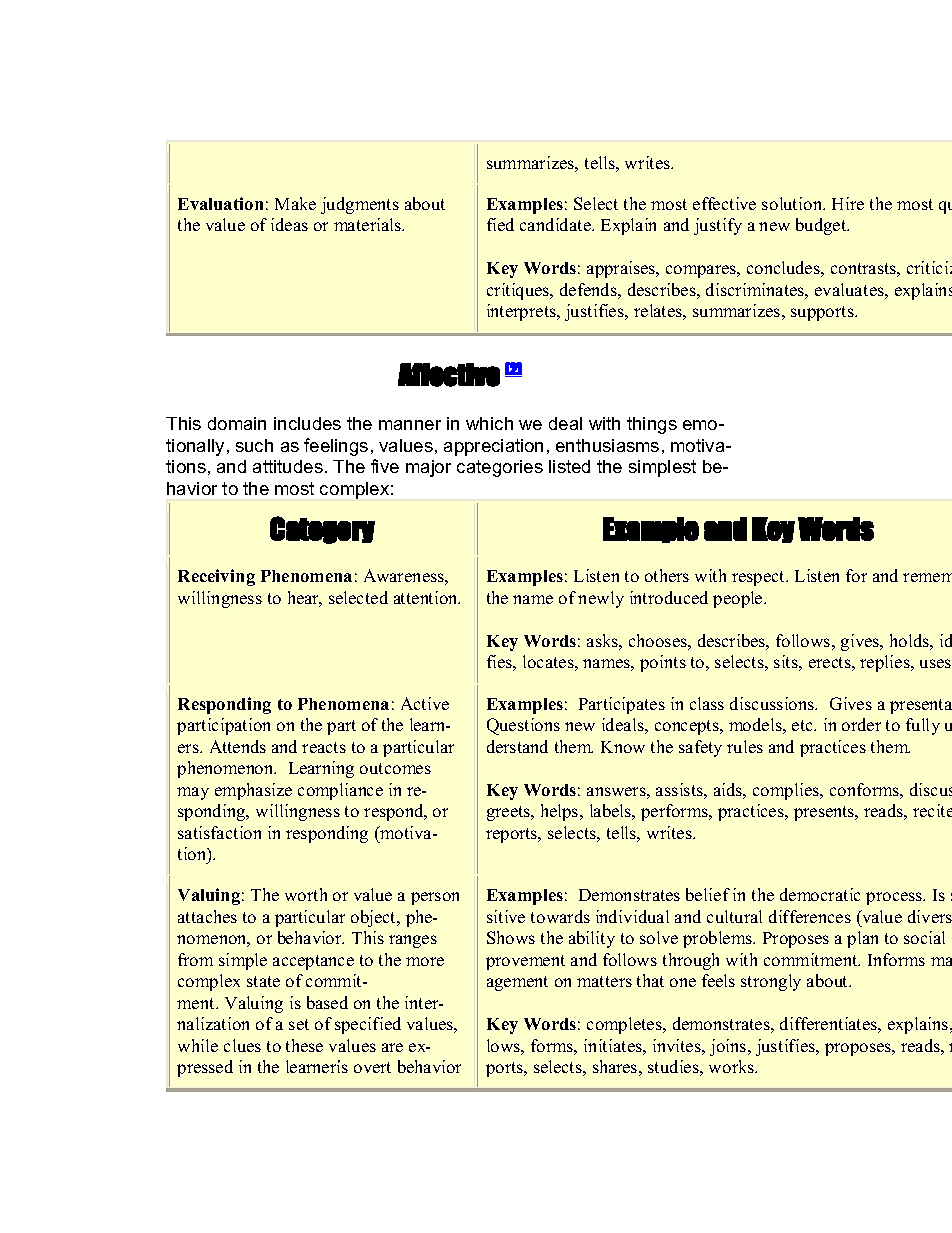  What do you see at coordinates (729, 1047) in the document?
I see `joins` at bounding box center [729, 1047].
